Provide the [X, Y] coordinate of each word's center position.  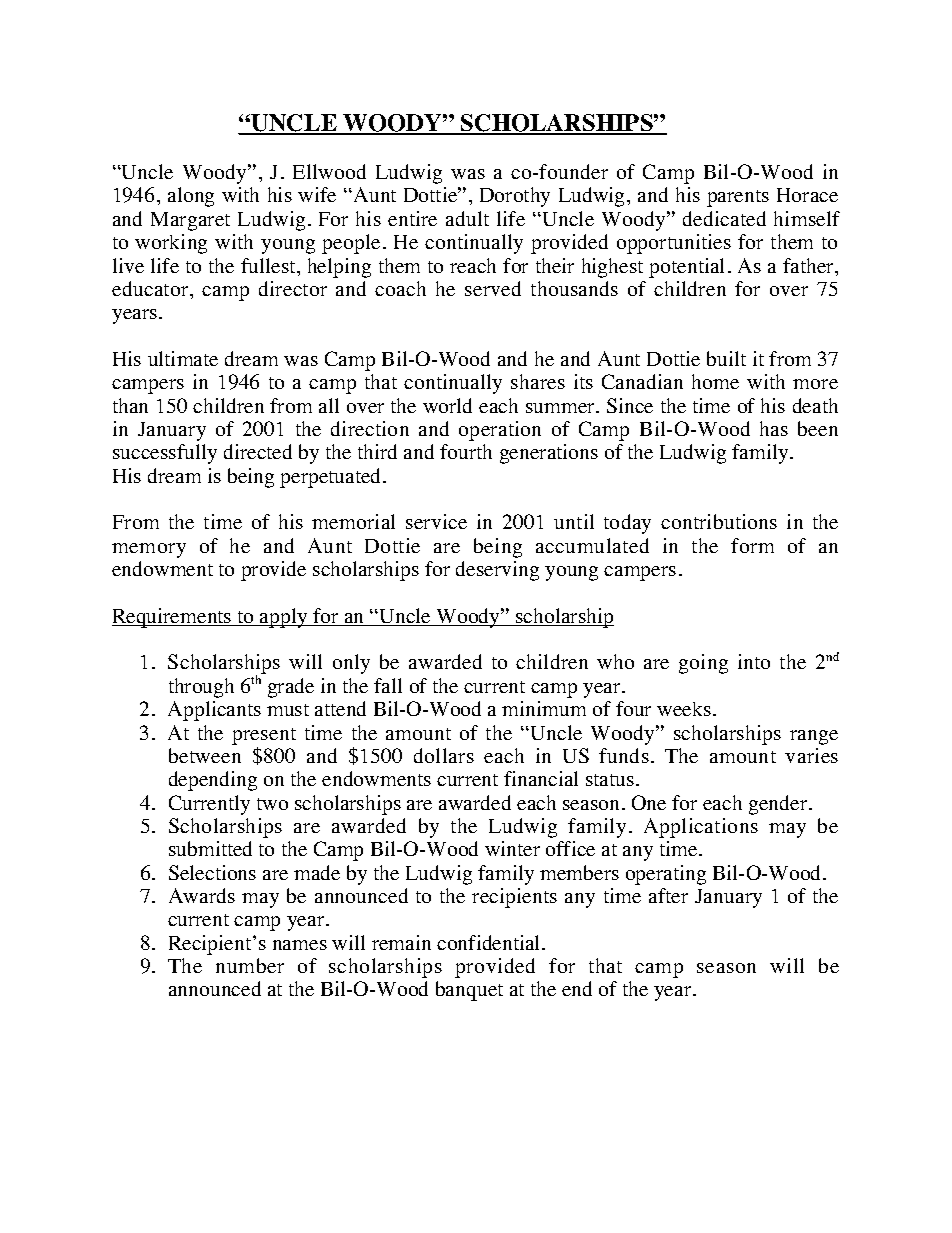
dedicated [724, 218]
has [774, 428]
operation [500, 431]
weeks [684, 709]
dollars [444, 755]
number [250, 965]
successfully [165, 454]
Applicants [214, 711]
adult [467, 218]
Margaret [190, 221]
